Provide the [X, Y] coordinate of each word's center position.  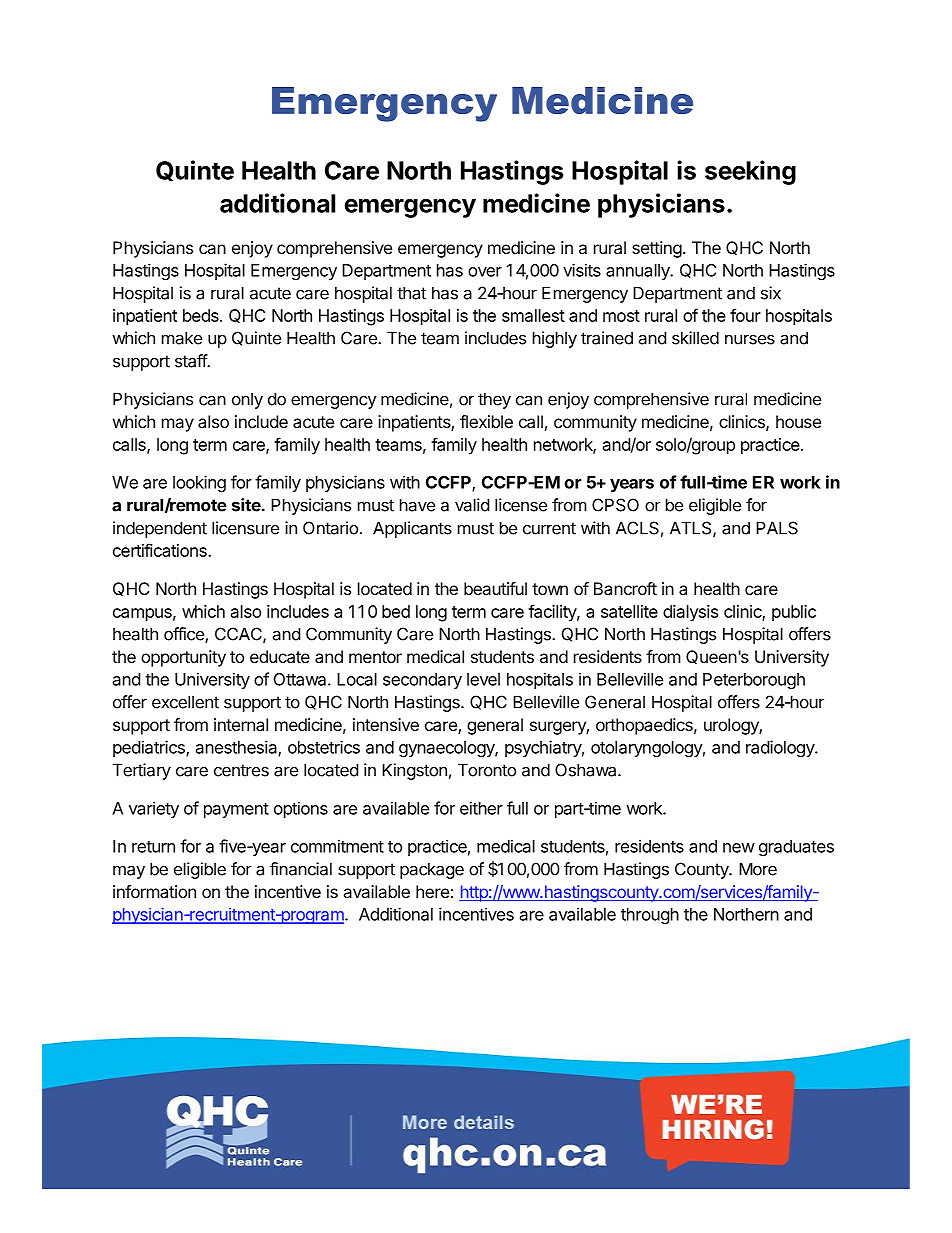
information [154, 891]
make [182, 338]
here [432, 891]
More [758, 869]
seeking [750, 172]
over [485, 272]
